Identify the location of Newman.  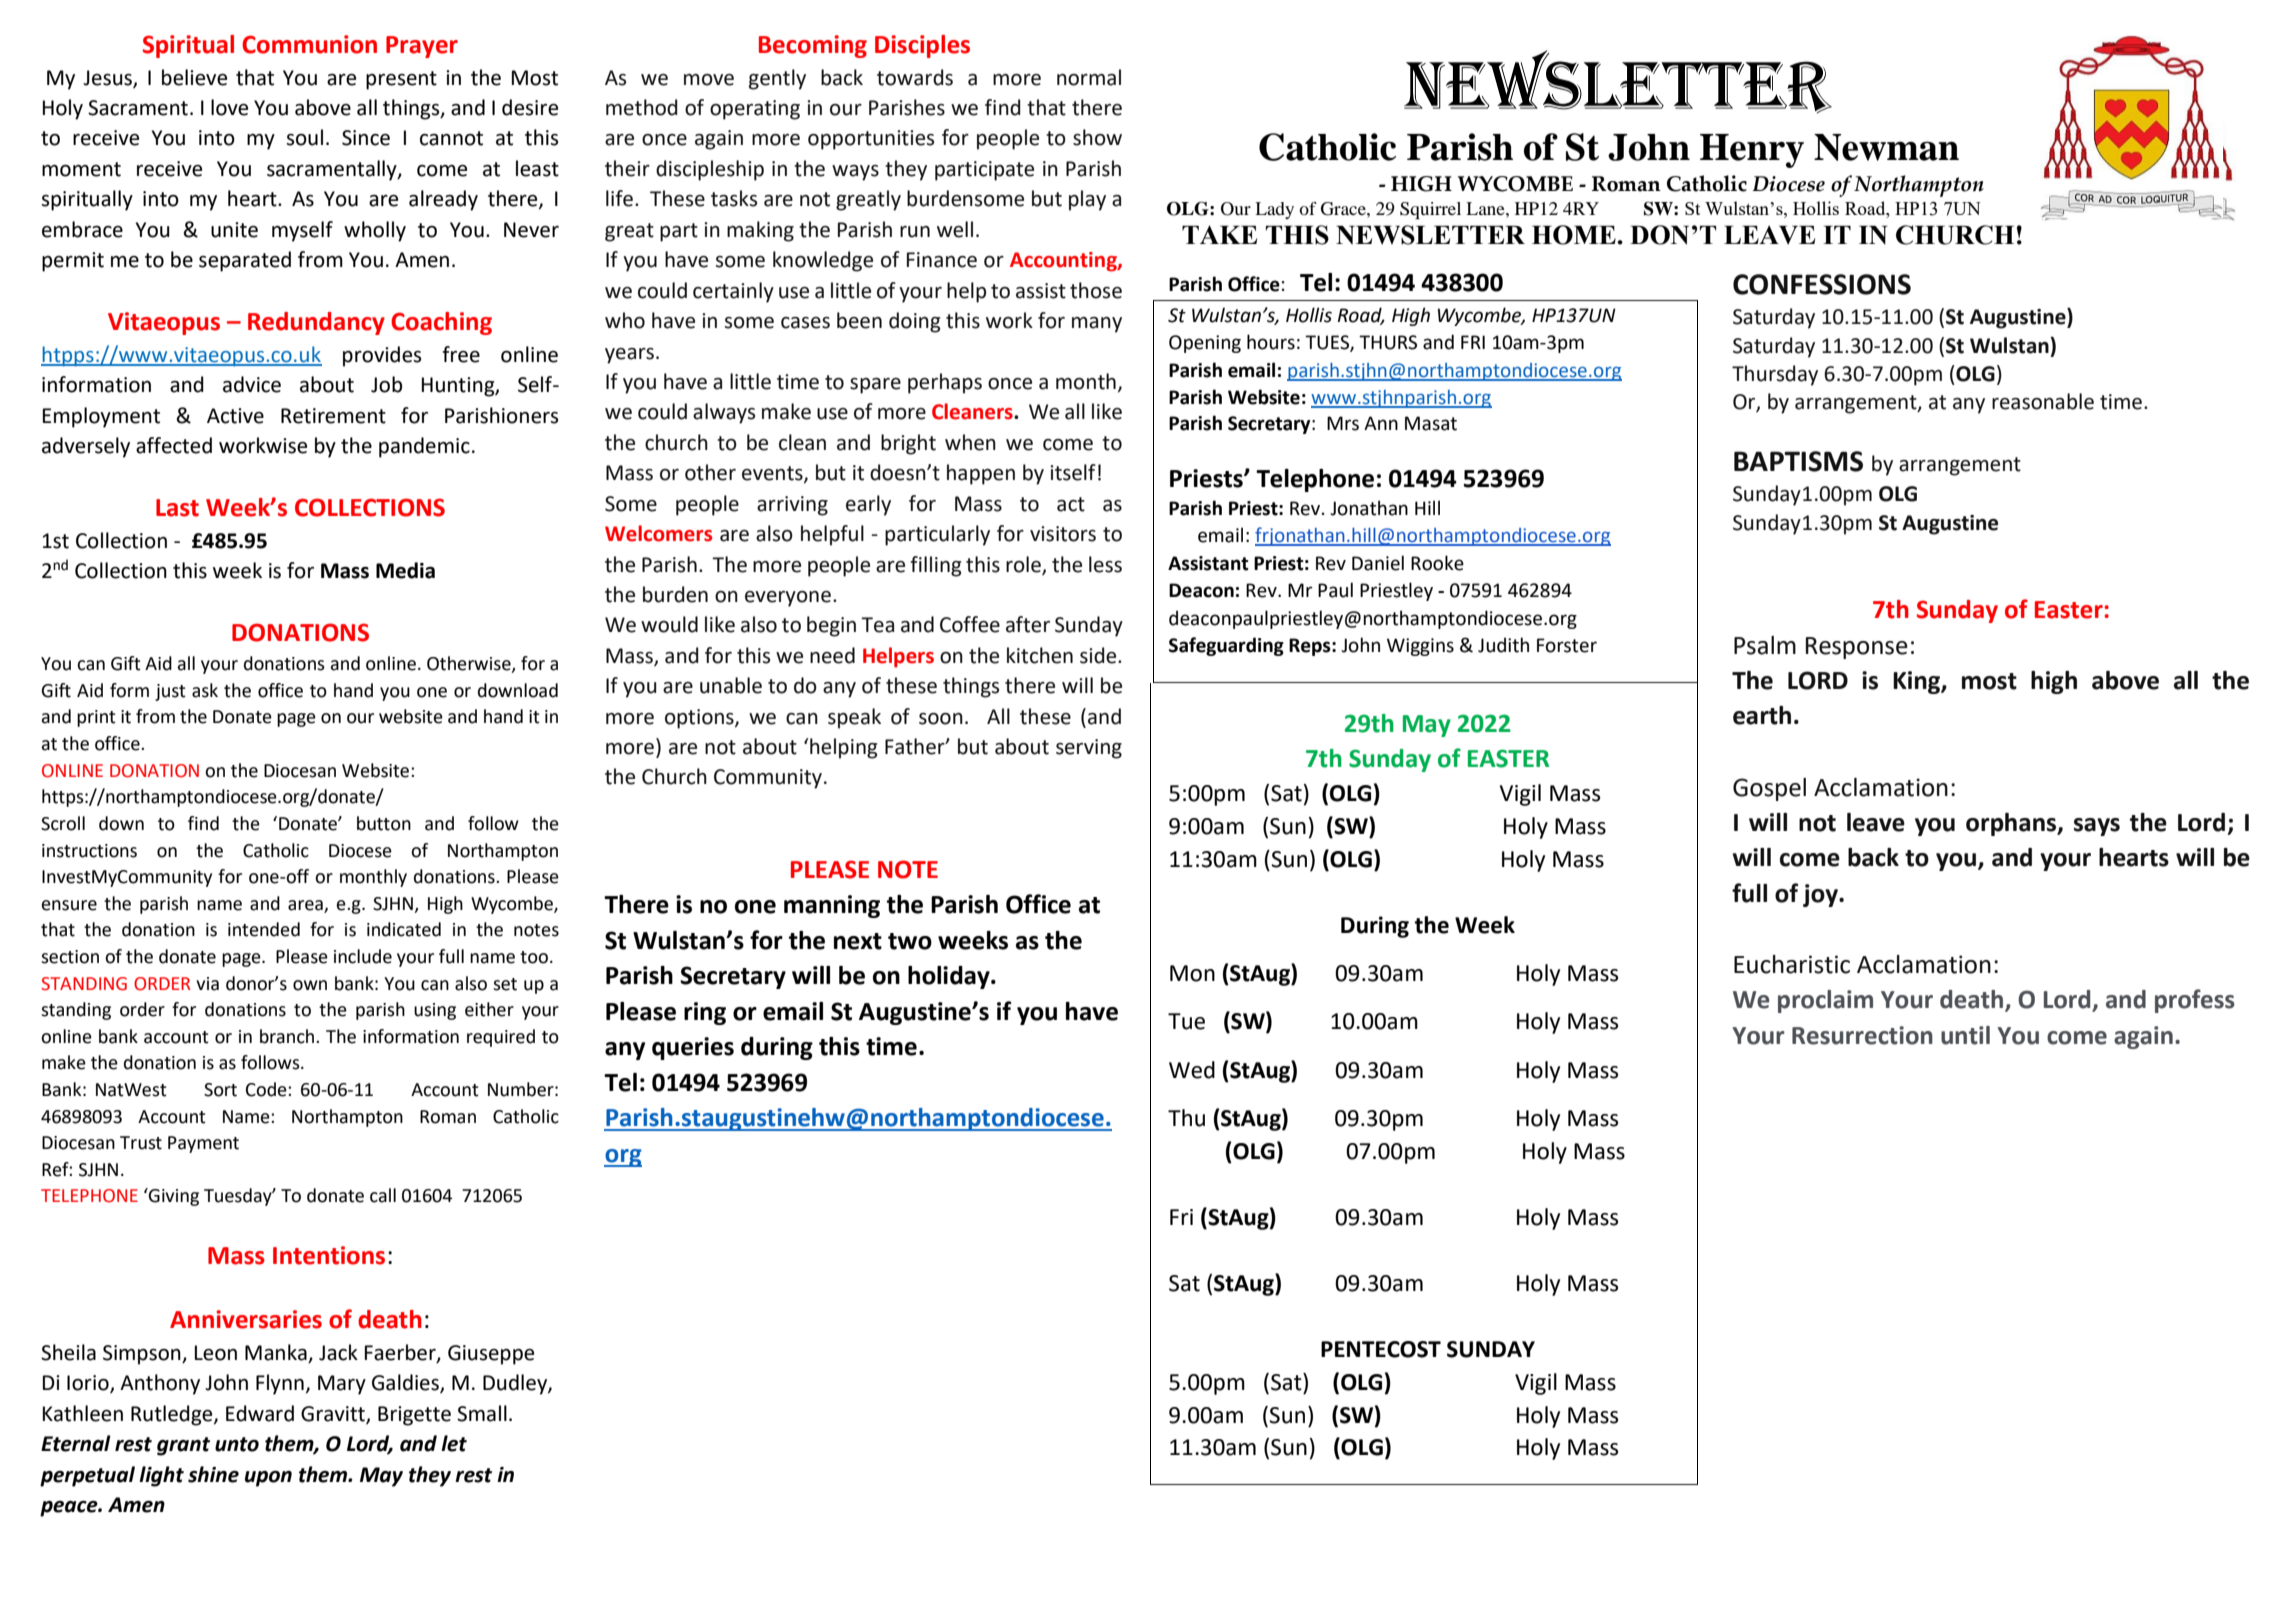
(1886, 147).
